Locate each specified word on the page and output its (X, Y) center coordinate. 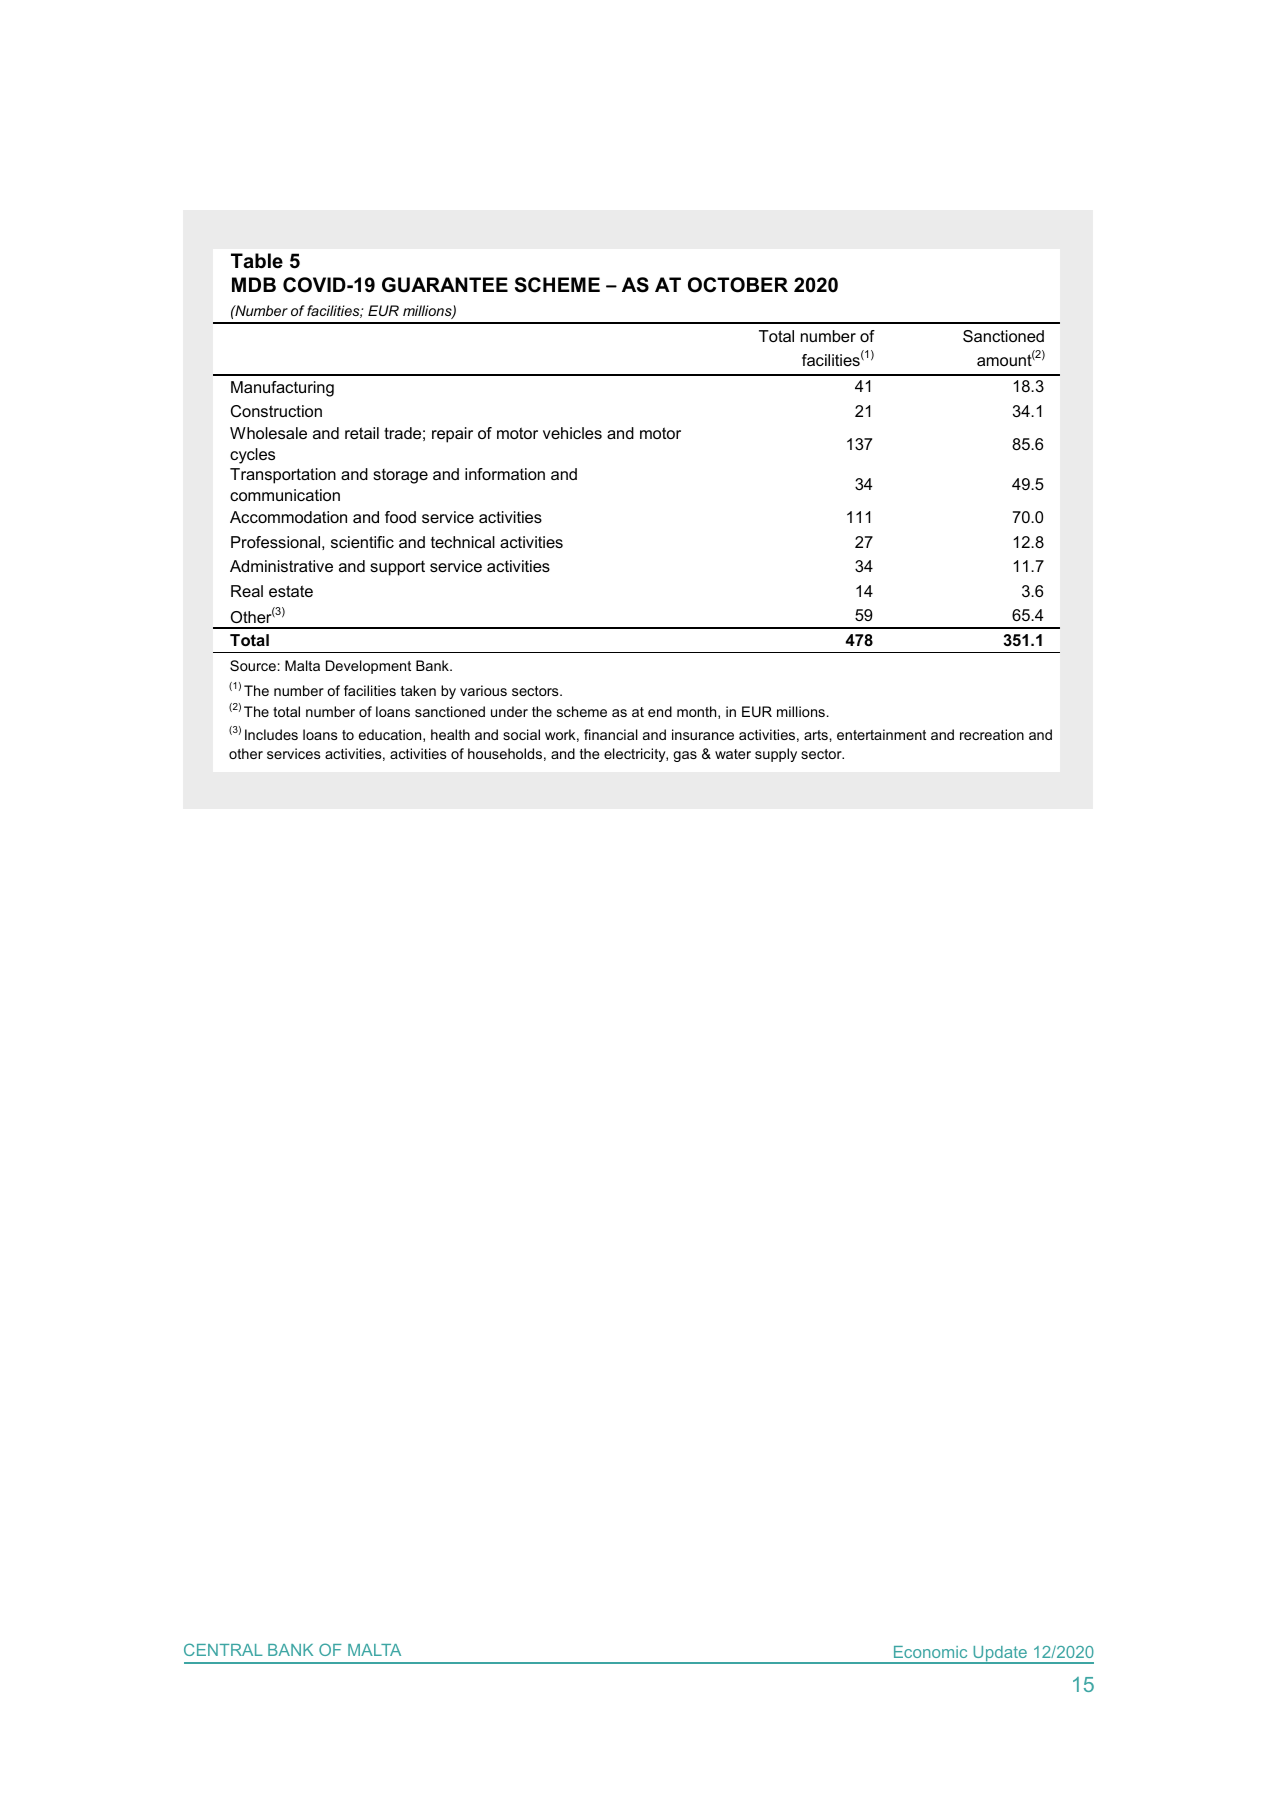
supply (776, 755)
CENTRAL (223, 1649)
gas (685, 756)
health (450, 734)
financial (611, 734)
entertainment (881, 734)
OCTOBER (738, 285)
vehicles (572, 433)
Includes (271, 734)
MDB (254, 284)
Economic (930, 1652)
